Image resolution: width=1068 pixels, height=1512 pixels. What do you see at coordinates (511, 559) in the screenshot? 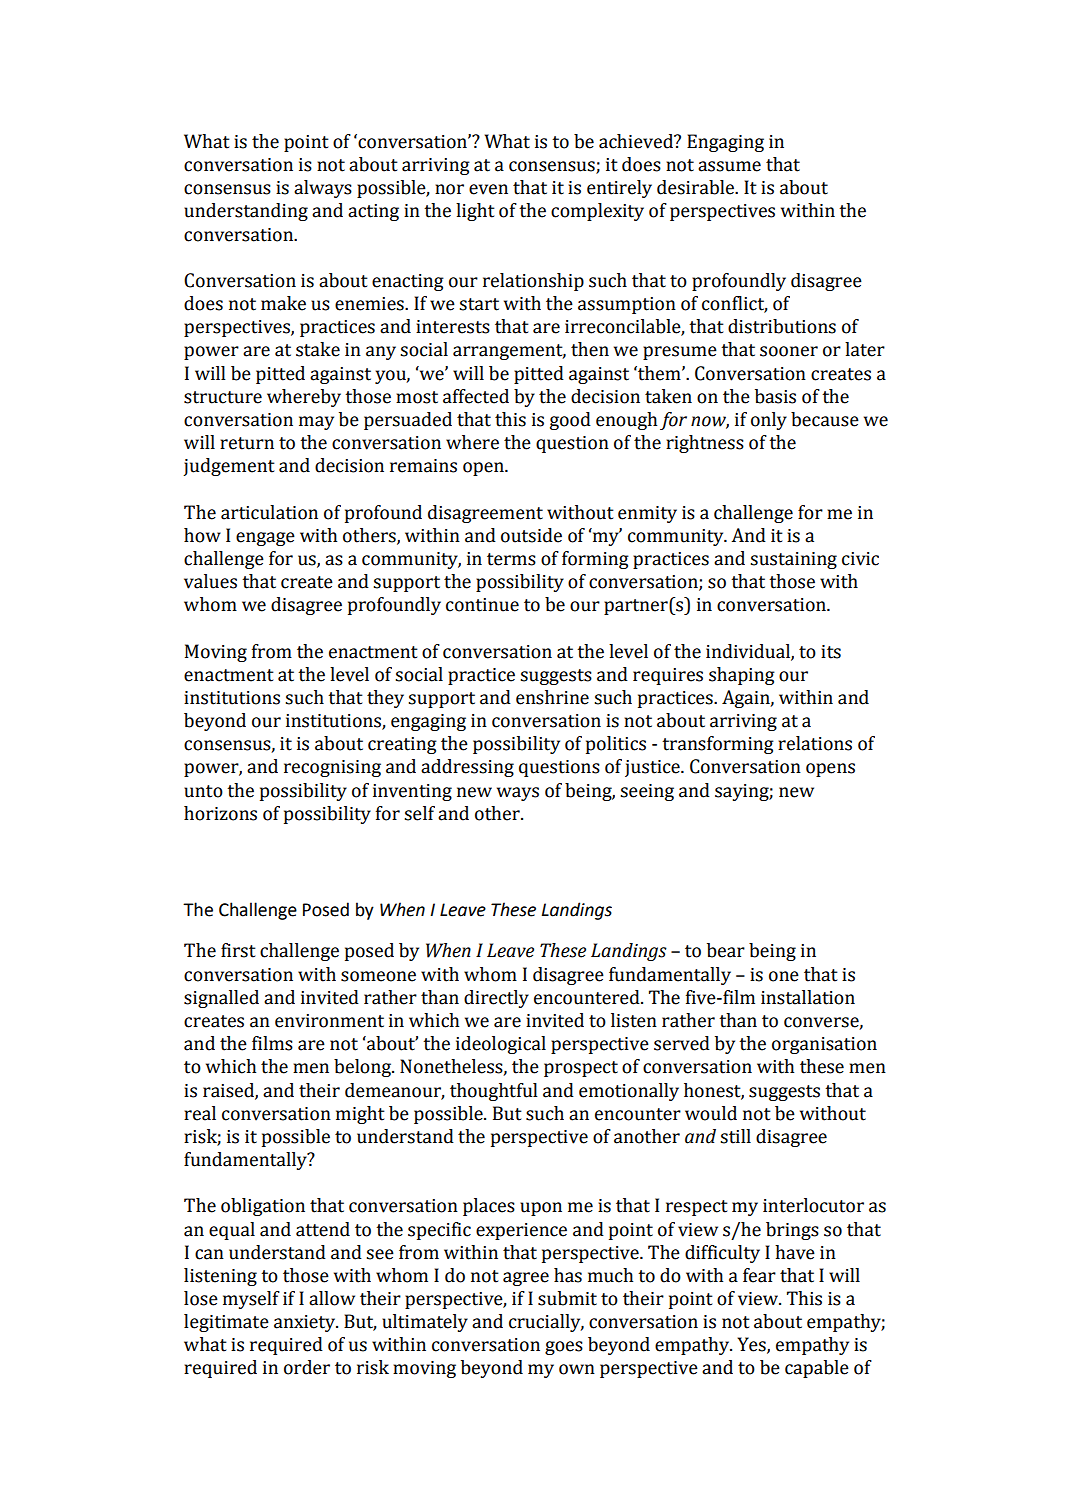
I see `terms` at bounding box center [511, 559].
